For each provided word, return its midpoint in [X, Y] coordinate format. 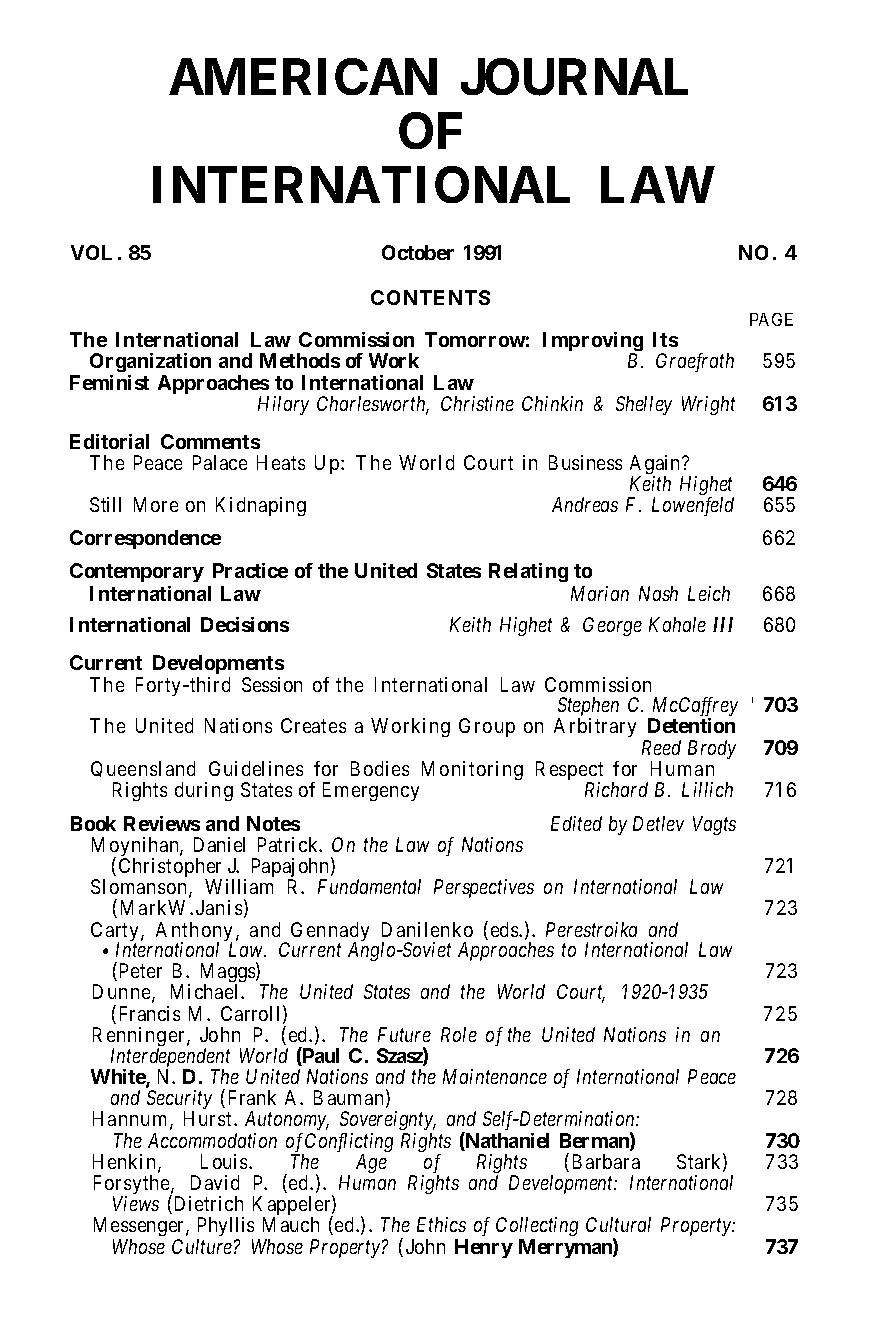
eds [505, 929]
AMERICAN [303, 77]
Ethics [441, 1224]
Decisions [245, 624]
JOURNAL [574, 77]
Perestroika [591, 929]
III [723, 624]
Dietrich [207, 1204]
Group [487, 727]
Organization [150, 362]
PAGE [771, 319]
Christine [477, 403]
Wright [708, 405]
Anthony [194, 933]
